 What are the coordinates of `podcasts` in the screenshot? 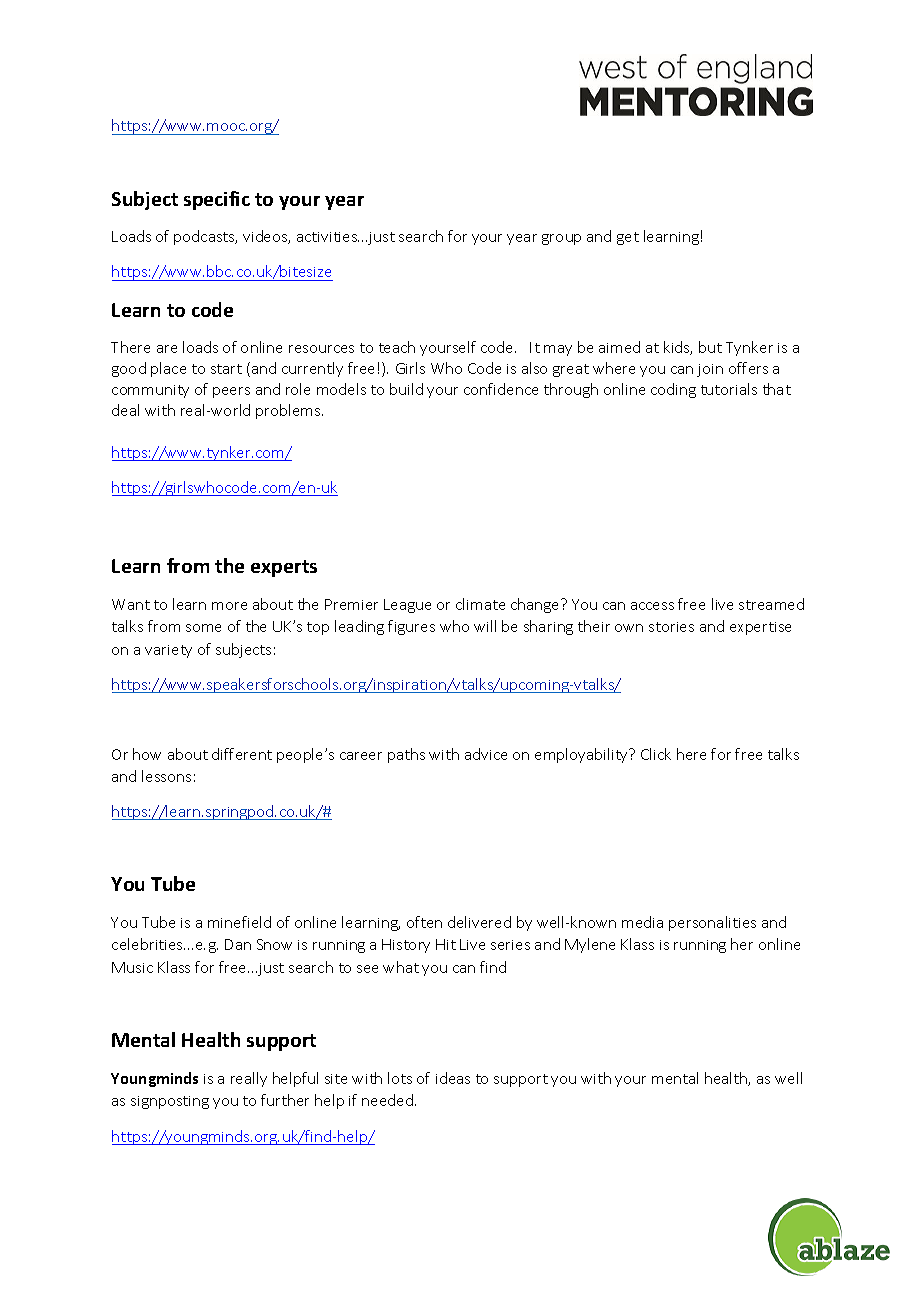 It's located at (205, 237).
